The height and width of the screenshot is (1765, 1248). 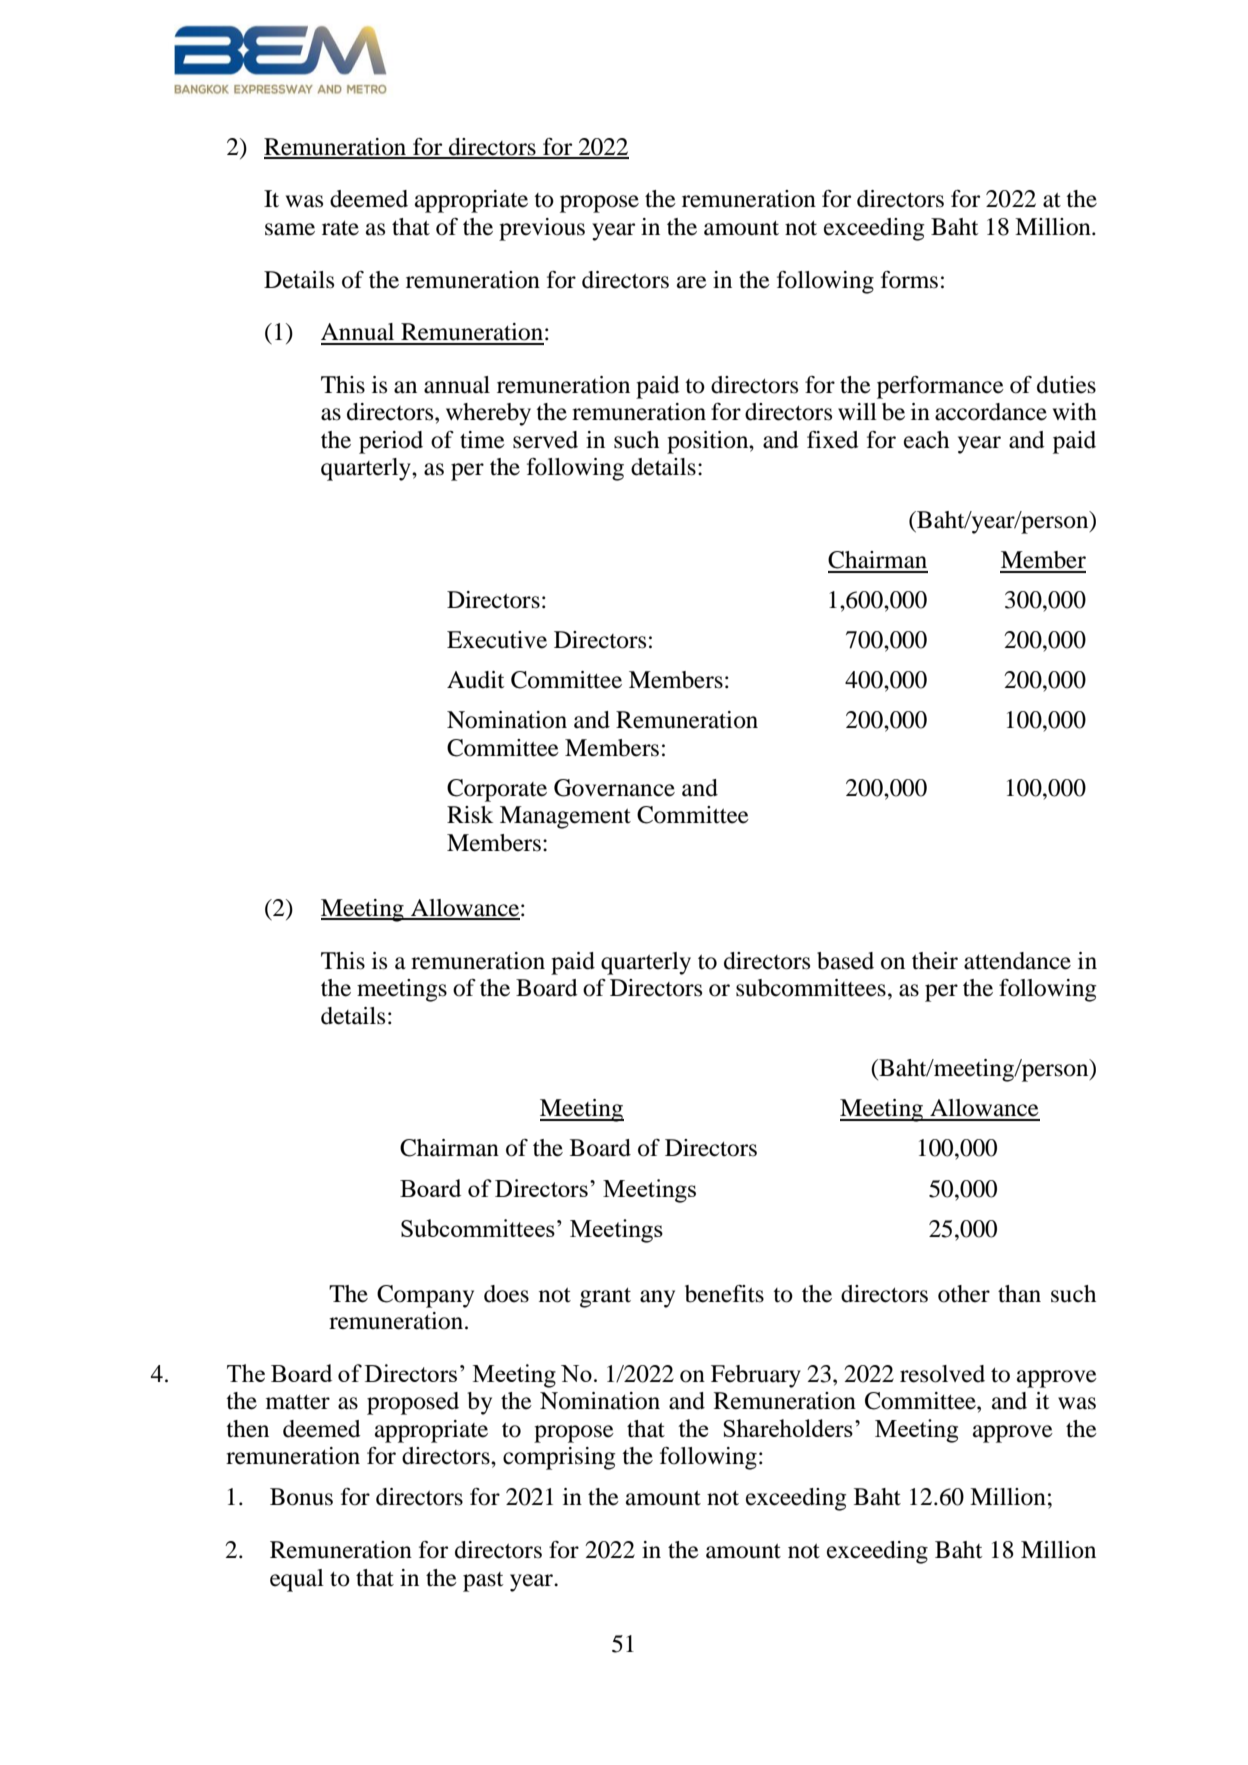 What do you see at coordinates (565, 817) in the screenshot?
I see `Management` at bounding box center [565, 817].
